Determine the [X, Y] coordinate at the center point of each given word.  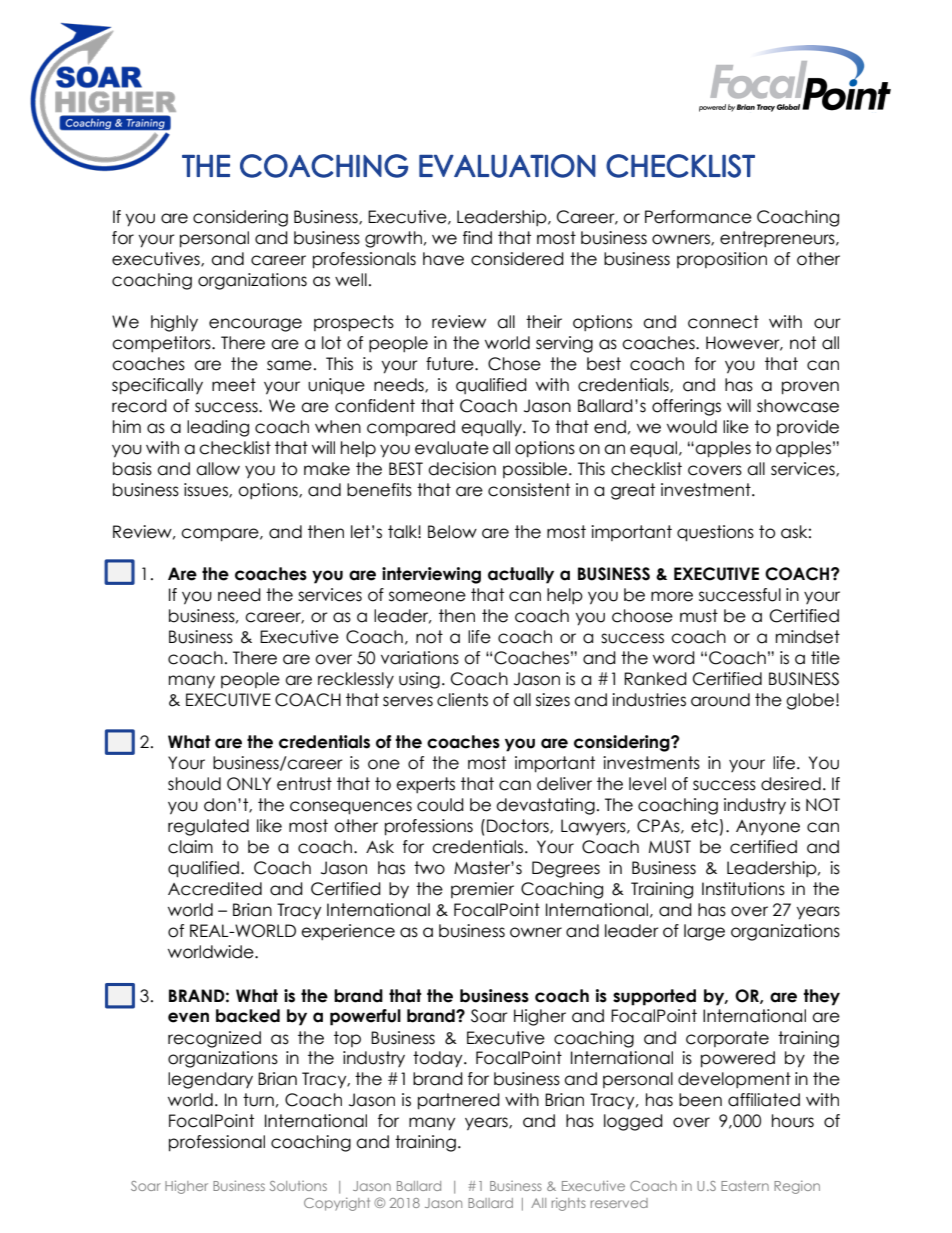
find [477, 238]
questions [715, 533]
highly [174, 323]
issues [207, 490]
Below [452, 532]
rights [569, 1204]
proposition [722, 260]
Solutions [298, 1186]
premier [482, 890]
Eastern [745, 1186]
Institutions [743, 889]
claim [190, 847]
